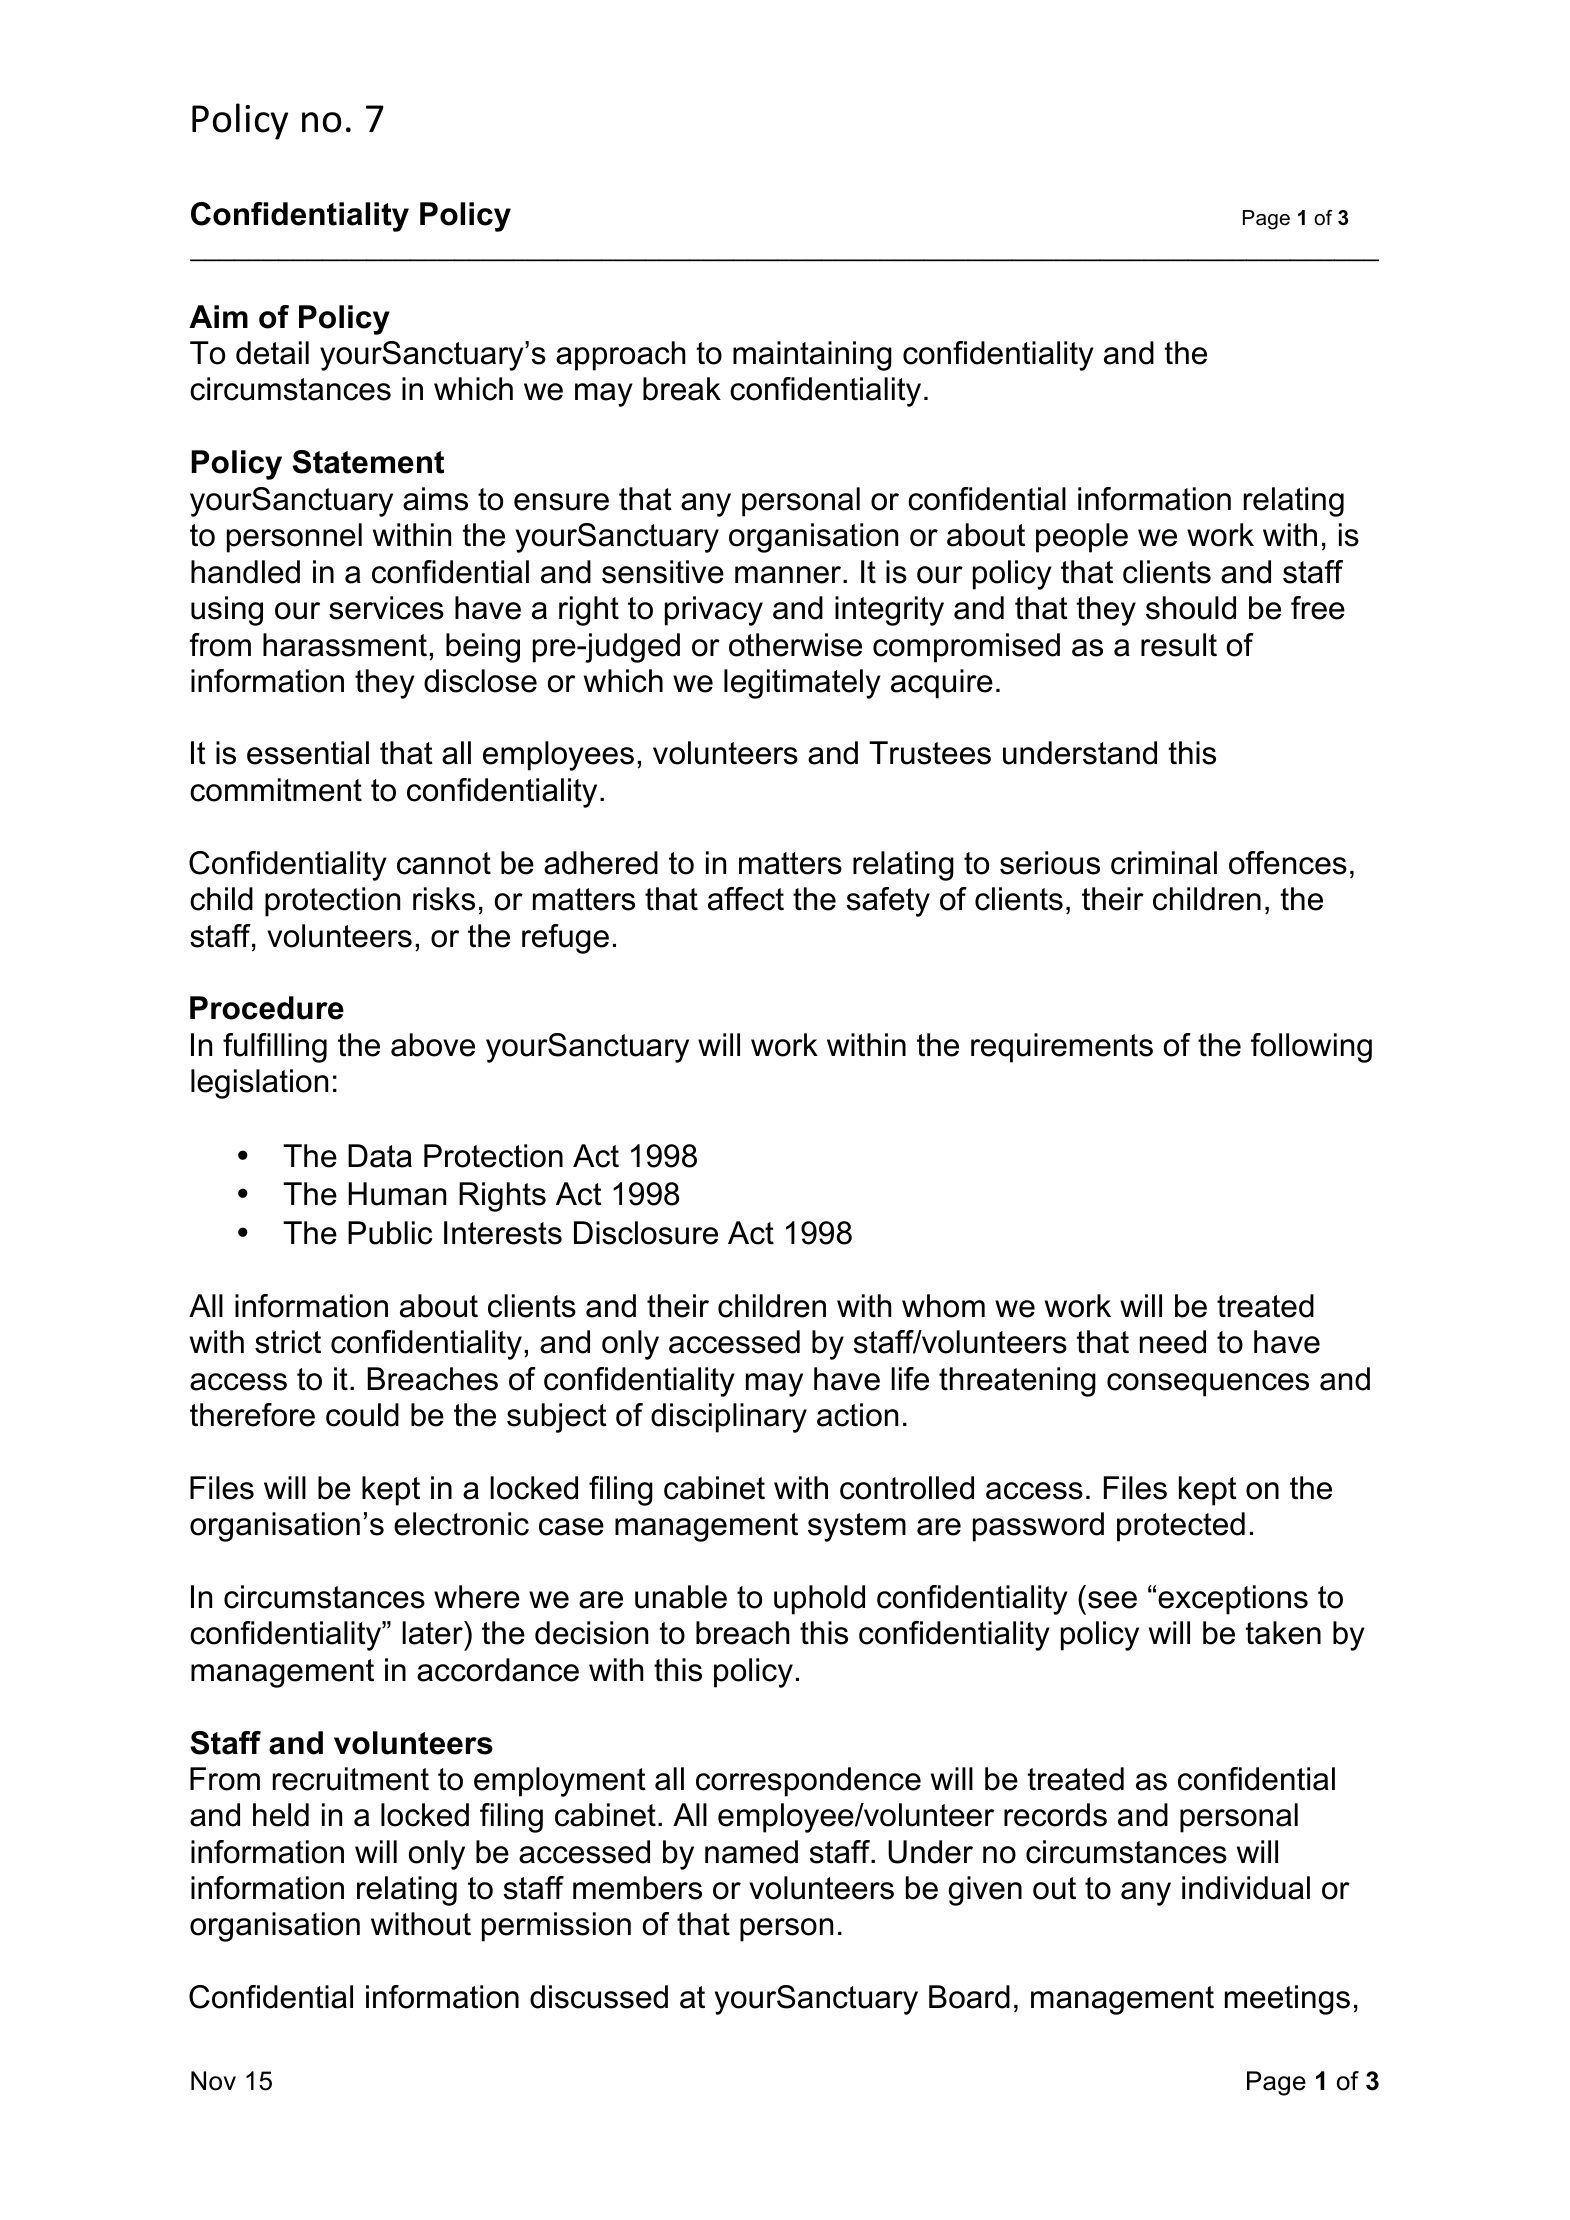 Image resolution: width=1570 pixels, height=2220 pixels. I want to click on commitment, so click(276, 790).
